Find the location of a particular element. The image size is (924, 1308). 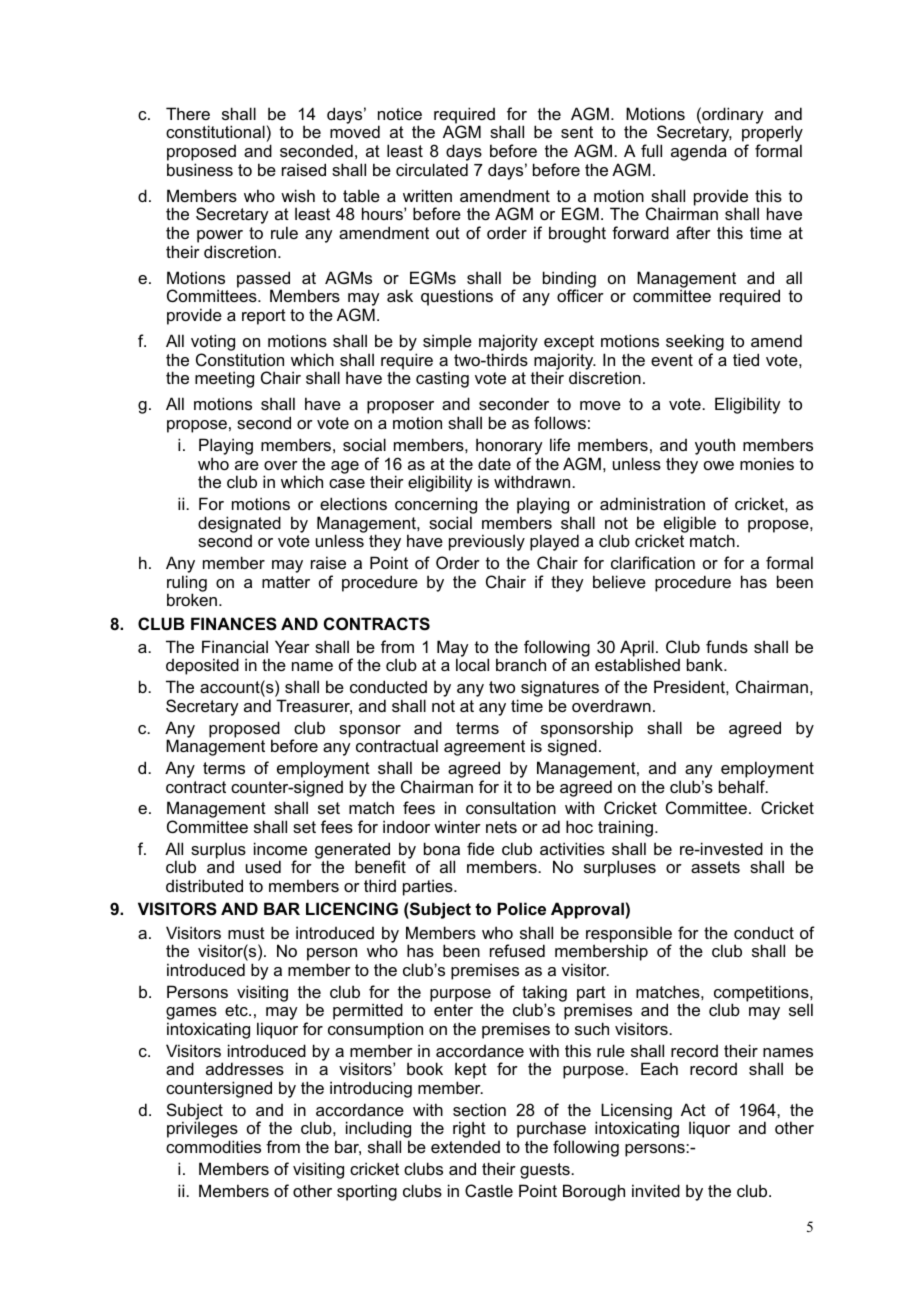

commodities is located at coordinates (213, 1146).
